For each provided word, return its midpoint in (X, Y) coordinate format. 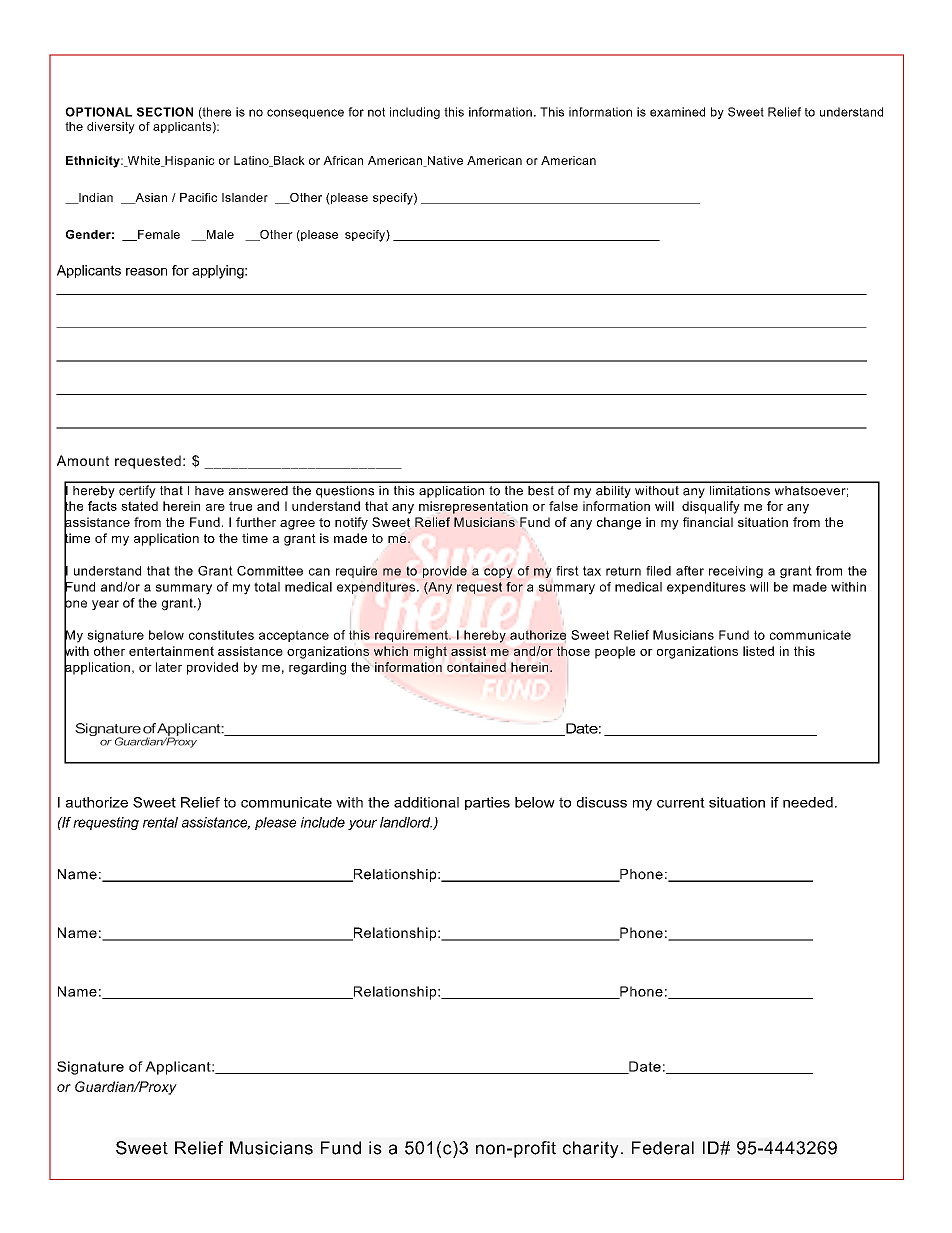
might (430, 652)
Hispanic (189, 161)
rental (160, 822)
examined (677, 112)
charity (591, 1149)
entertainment (171, 651)
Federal (663, 1148)
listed (758, 651)
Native (444, 161)
